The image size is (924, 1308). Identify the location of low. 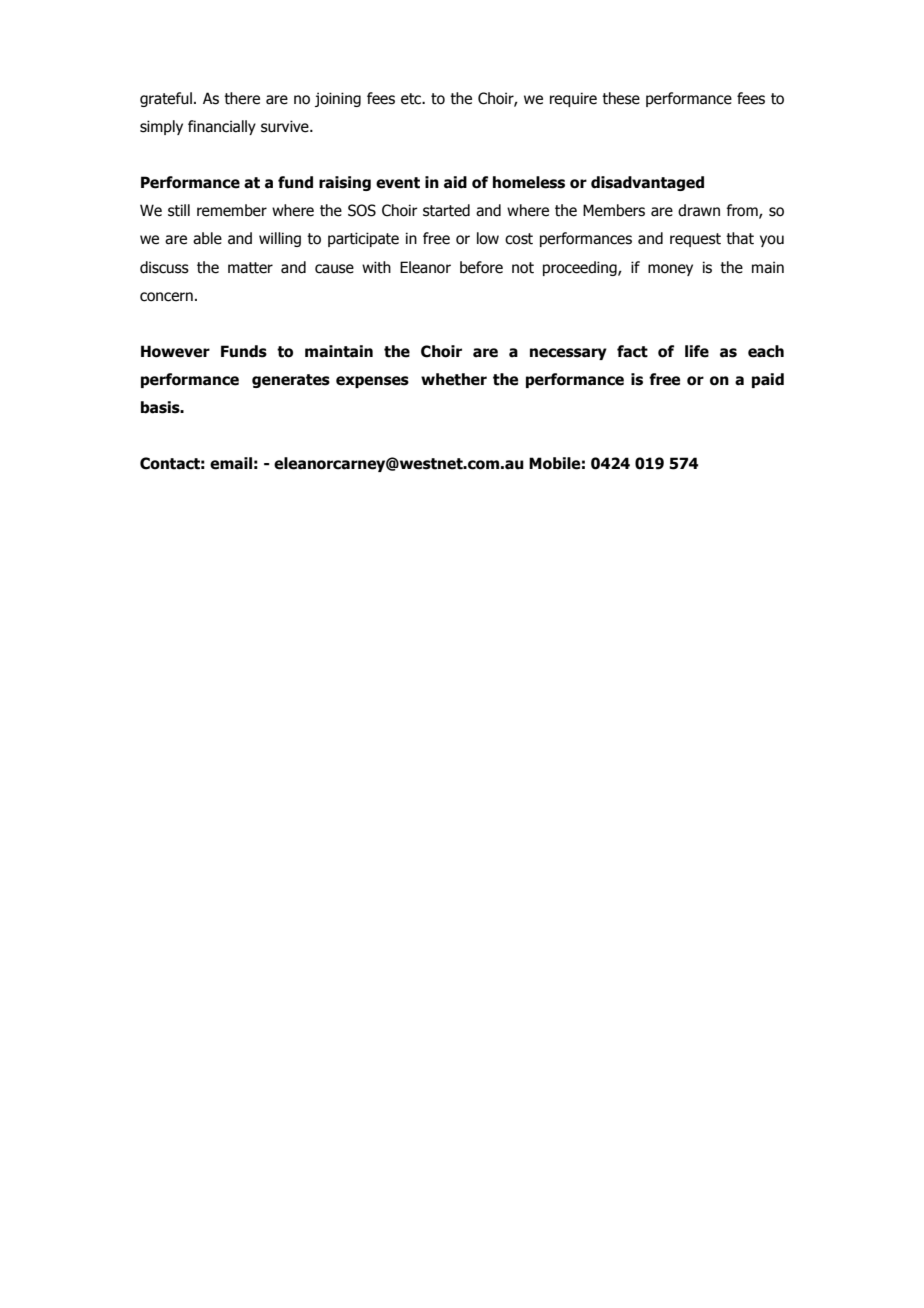
(488, 238).
